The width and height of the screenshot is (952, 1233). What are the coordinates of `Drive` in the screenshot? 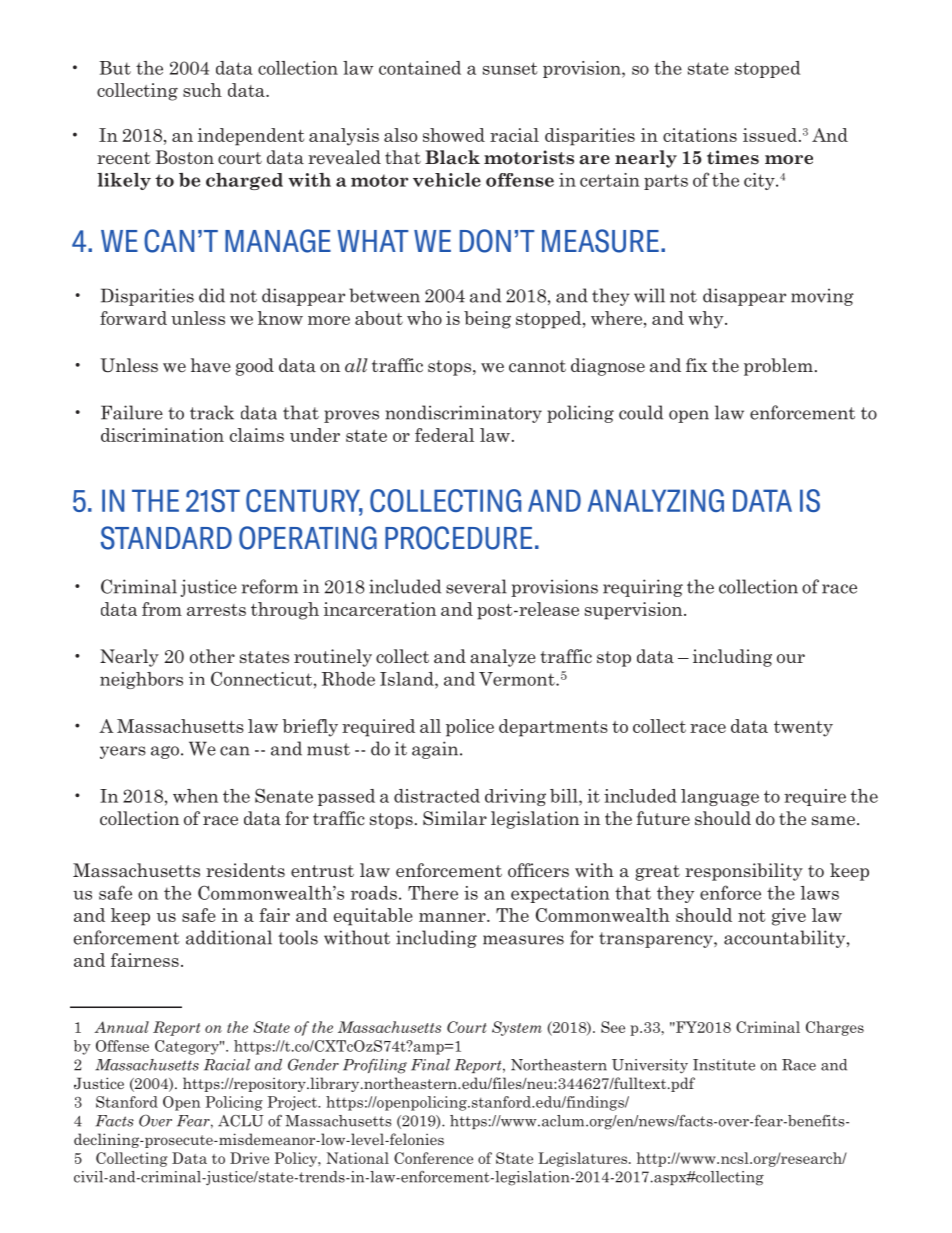 It's located at (249, 1158).
